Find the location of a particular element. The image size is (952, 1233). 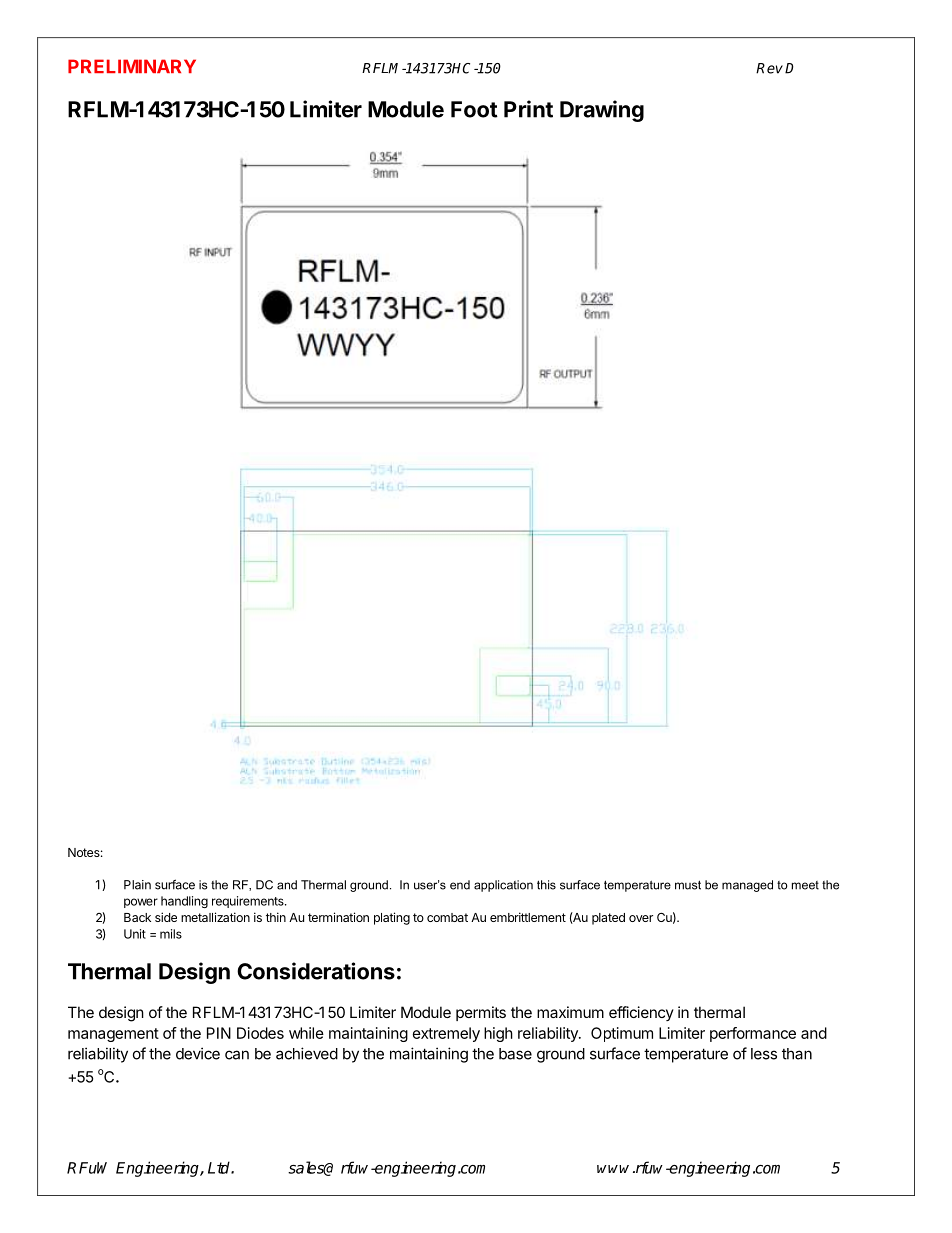

Rev is located at coordinates (769, 68).
